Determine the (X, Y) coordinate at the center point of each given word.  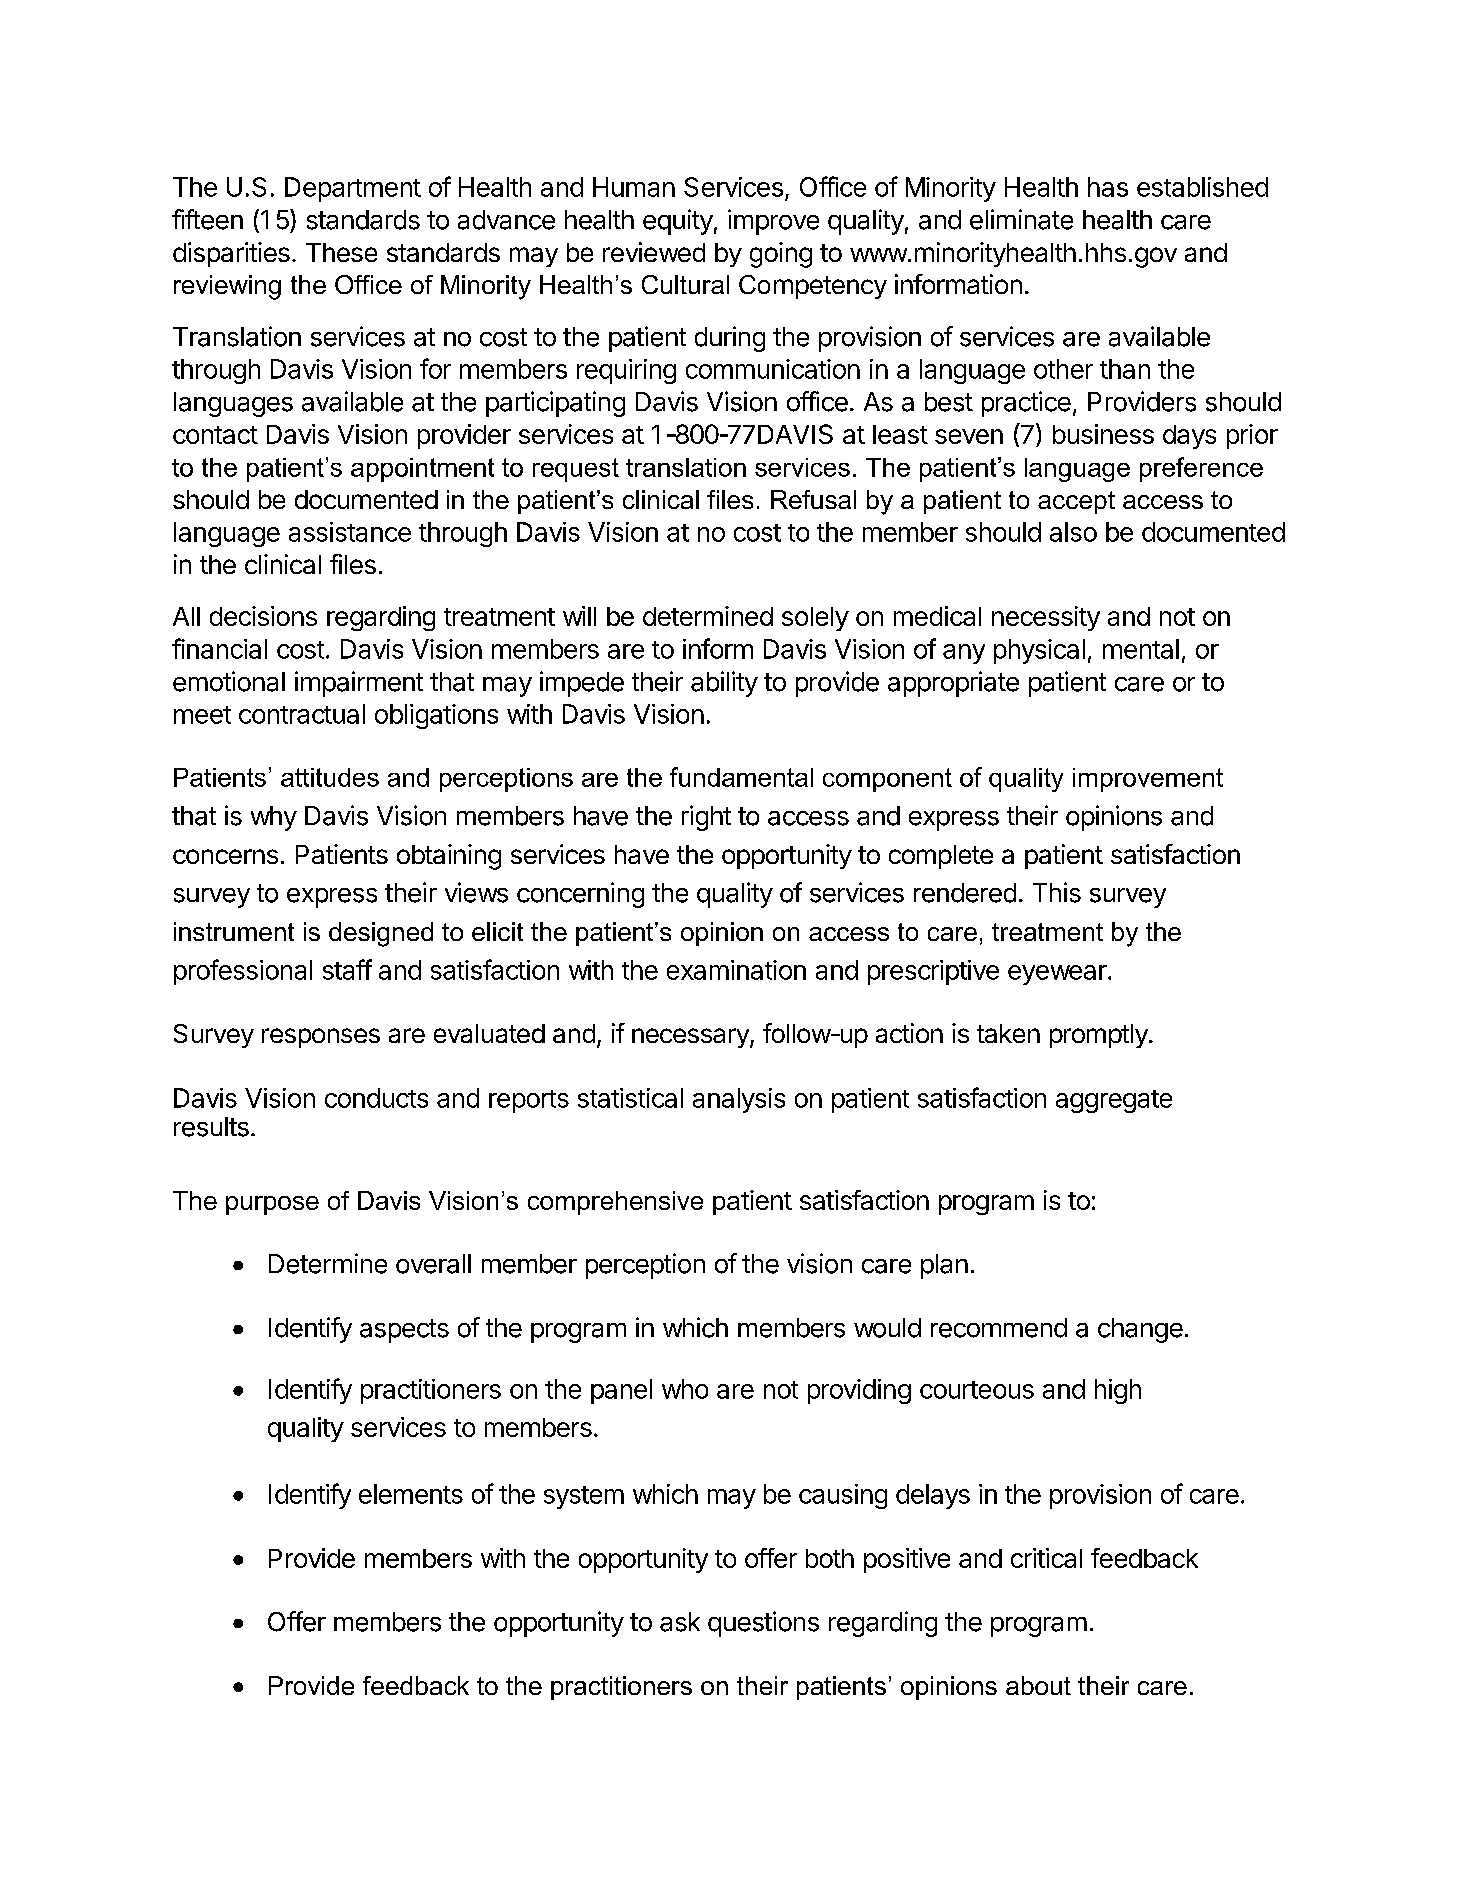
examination (736, 970)
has (1108, 187)
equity (678, 222)
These (341, 252)
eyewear (1057, 975)
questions (763, 1624)
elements (411, 1494)
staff (347, 969)
